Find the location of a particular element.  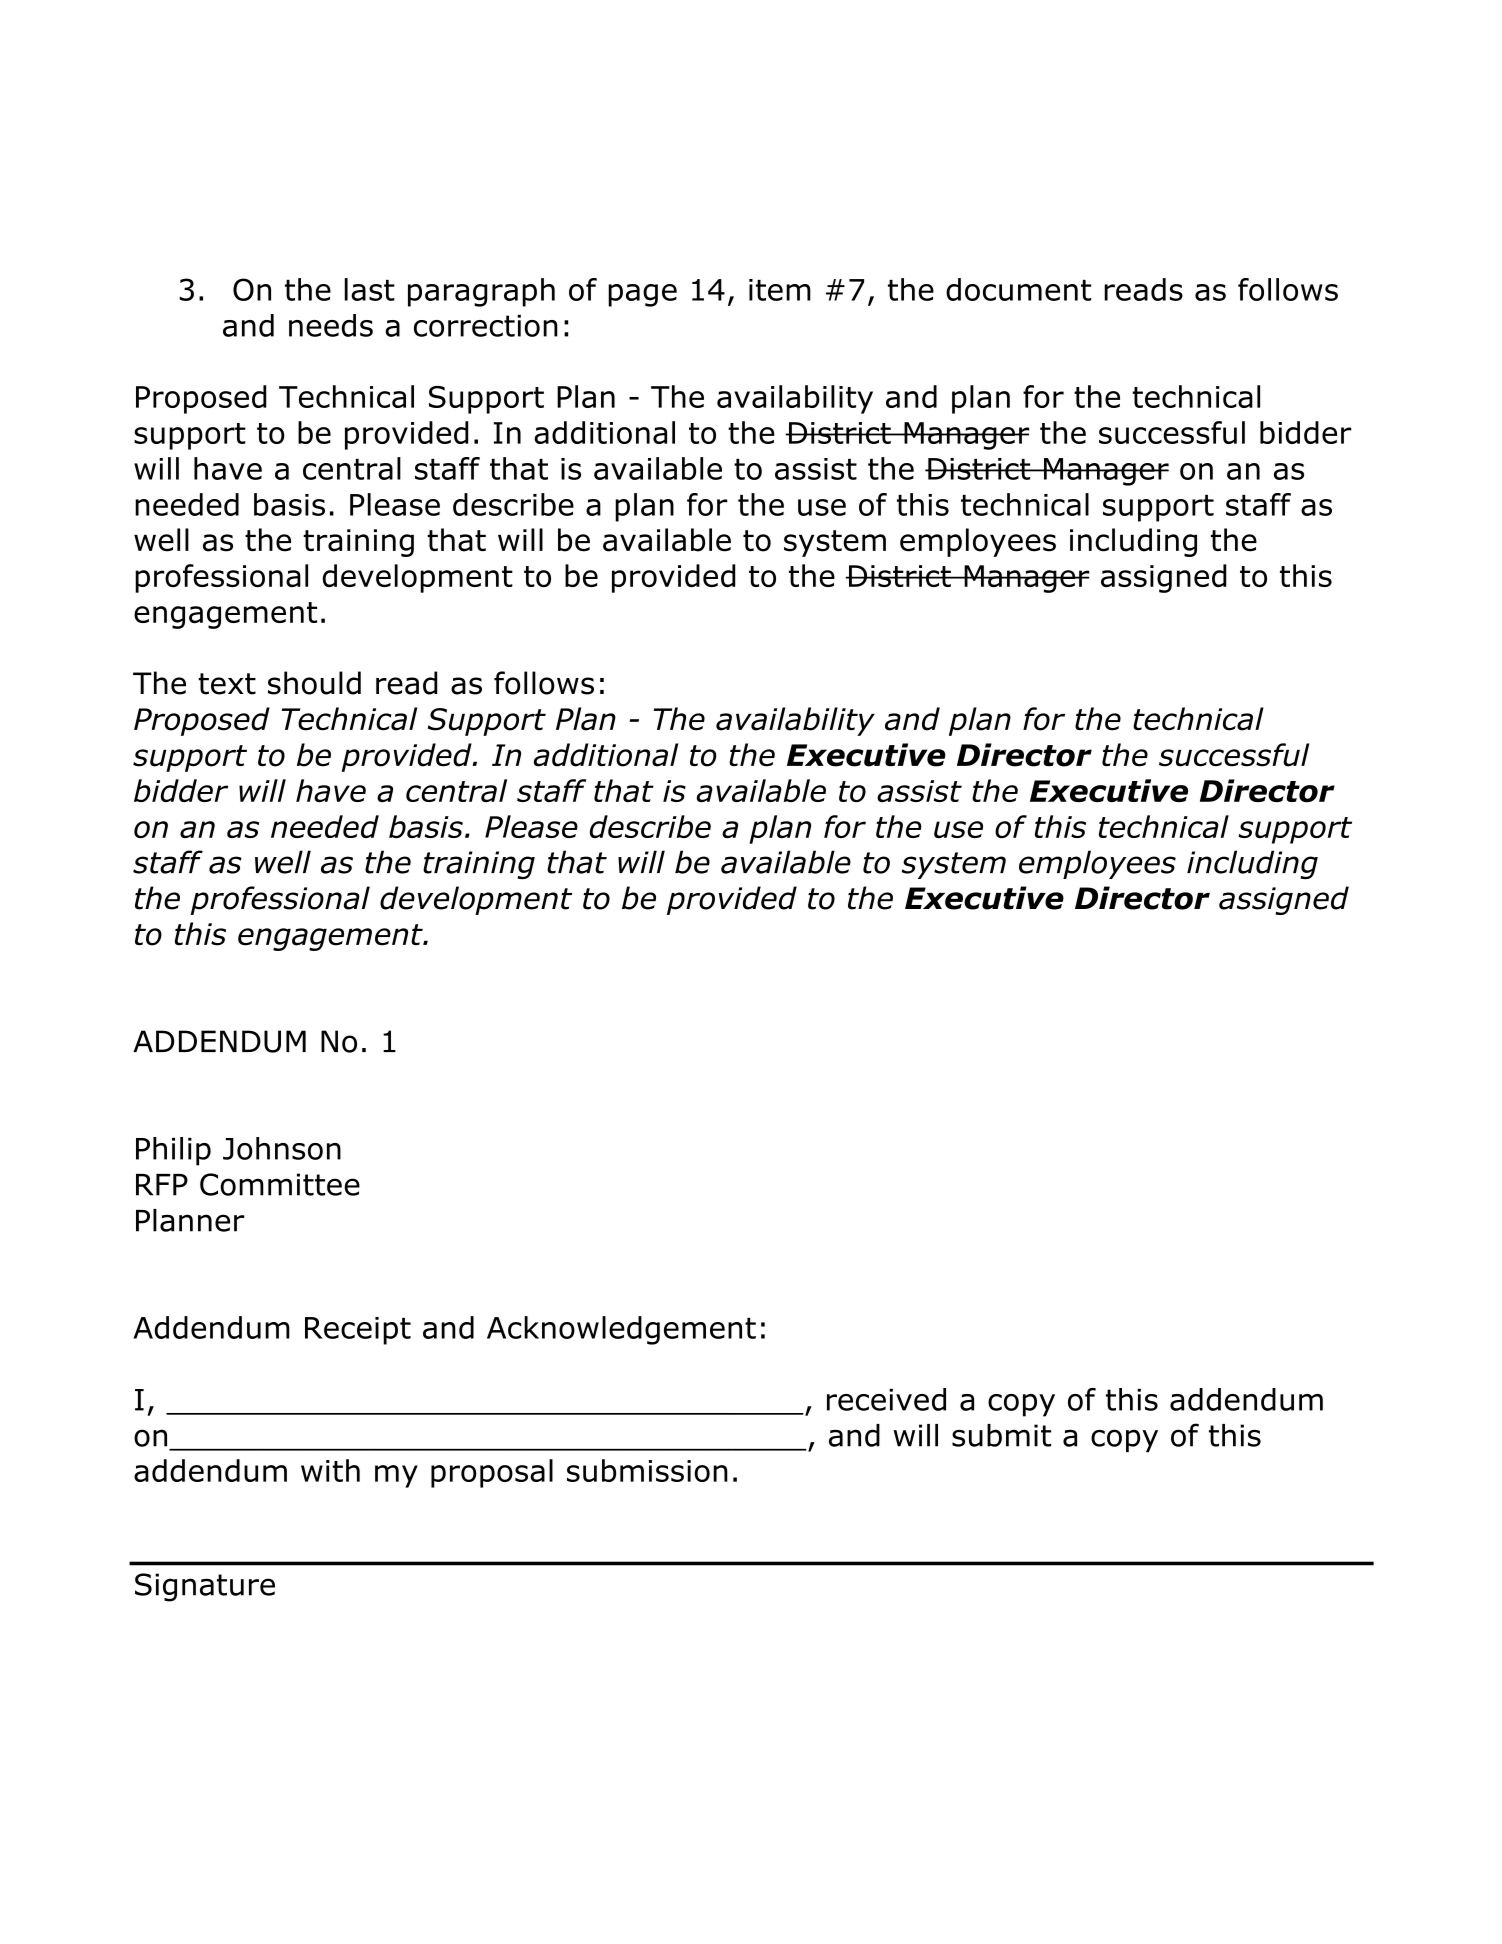

should is located at coordinates (314, 683).
